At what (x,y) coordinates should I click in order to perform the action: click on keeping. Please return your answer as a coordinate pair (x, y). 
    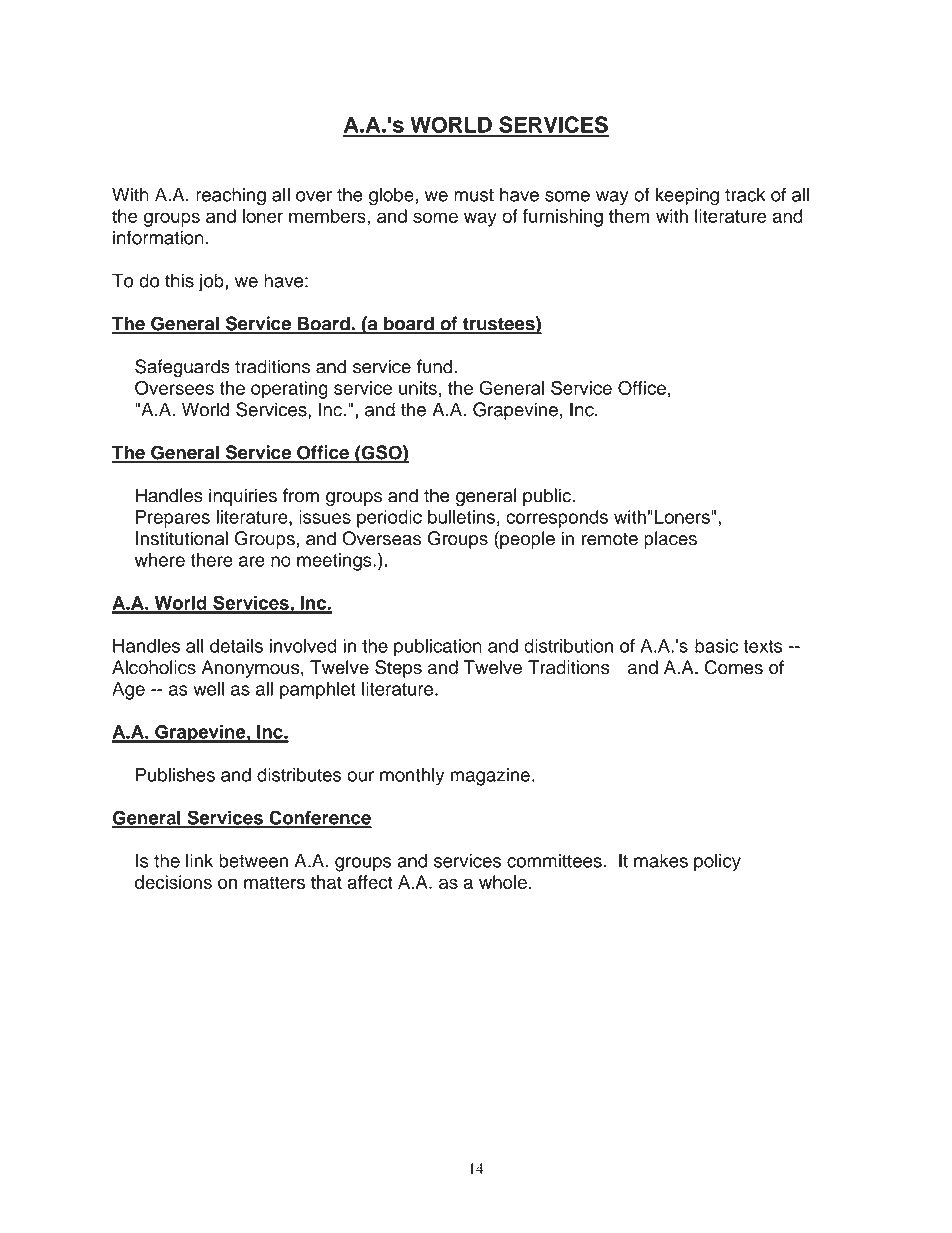
    Looking at the image, I should click on (687, 196).
